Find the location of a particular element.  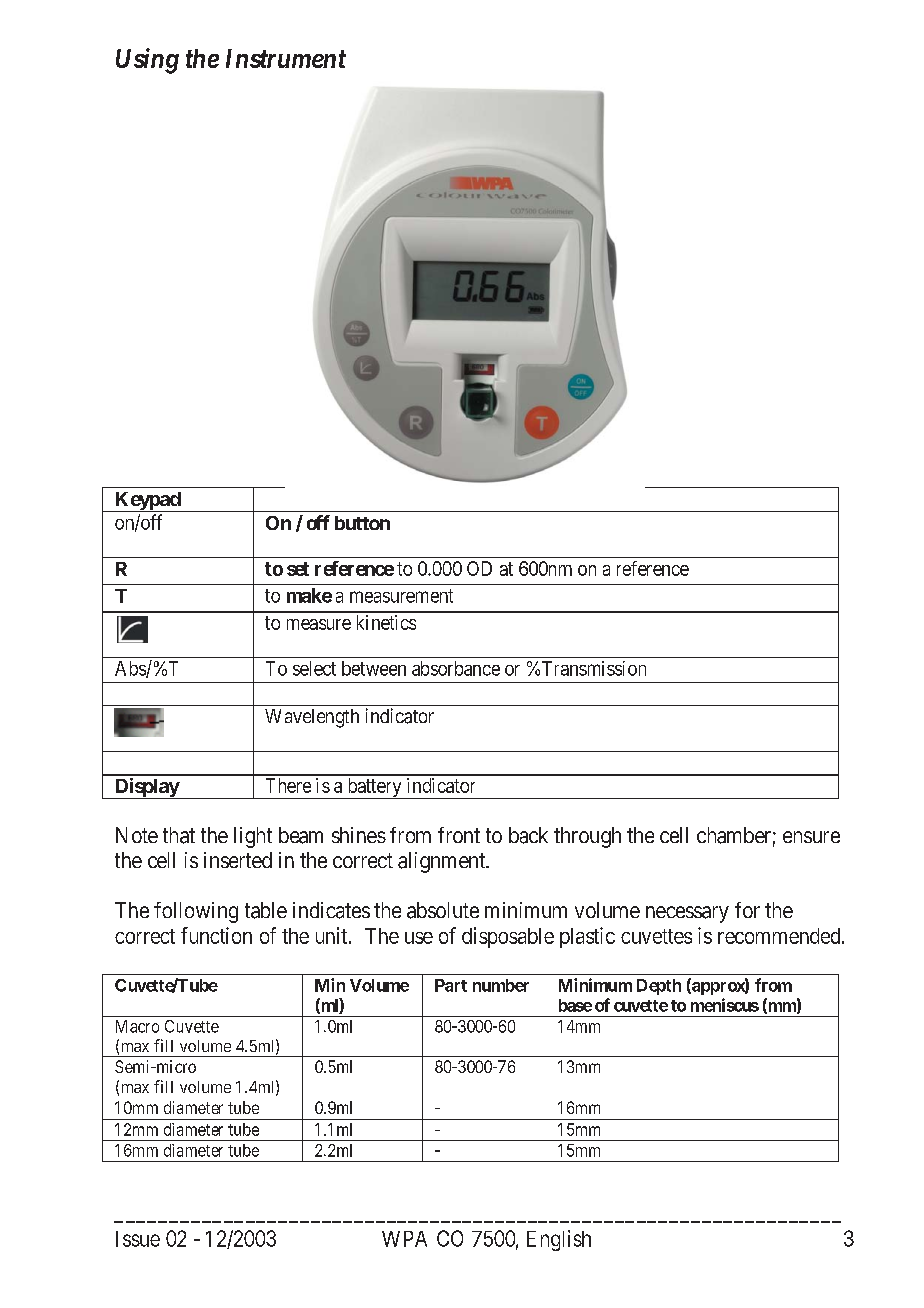

Instrument is located at coordinates (286, 58).
